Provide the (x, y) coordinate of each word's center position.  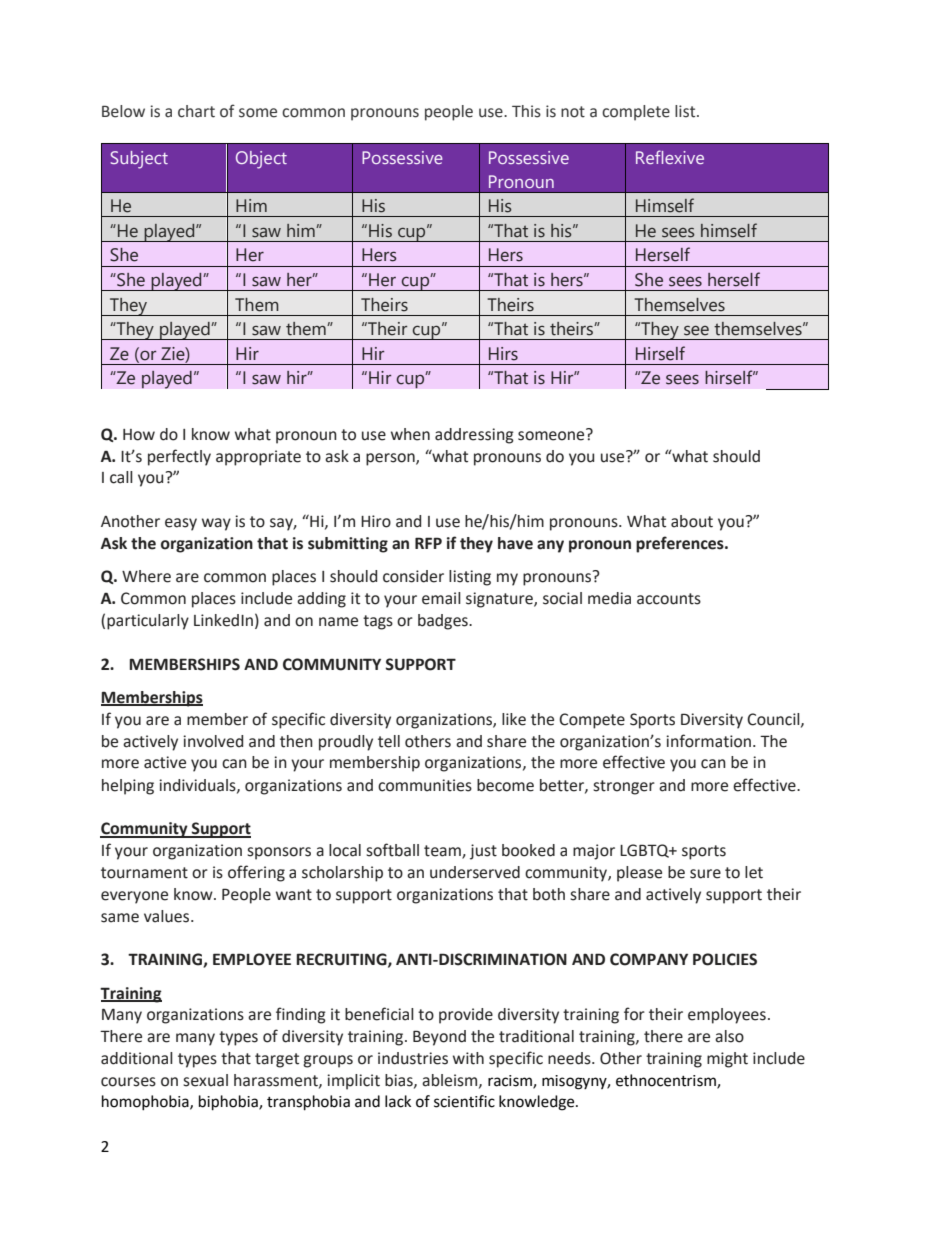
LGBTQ (645, 851)
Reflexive (670, 157)
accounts (669, 599)
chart (196, 111)
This (526, 111)
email (441, 598)
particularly (148, 622)
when (410, 434)
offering (256, 873)
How (139, 435)
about (692, 521)
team (443, 852)
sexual (205, 1080)
